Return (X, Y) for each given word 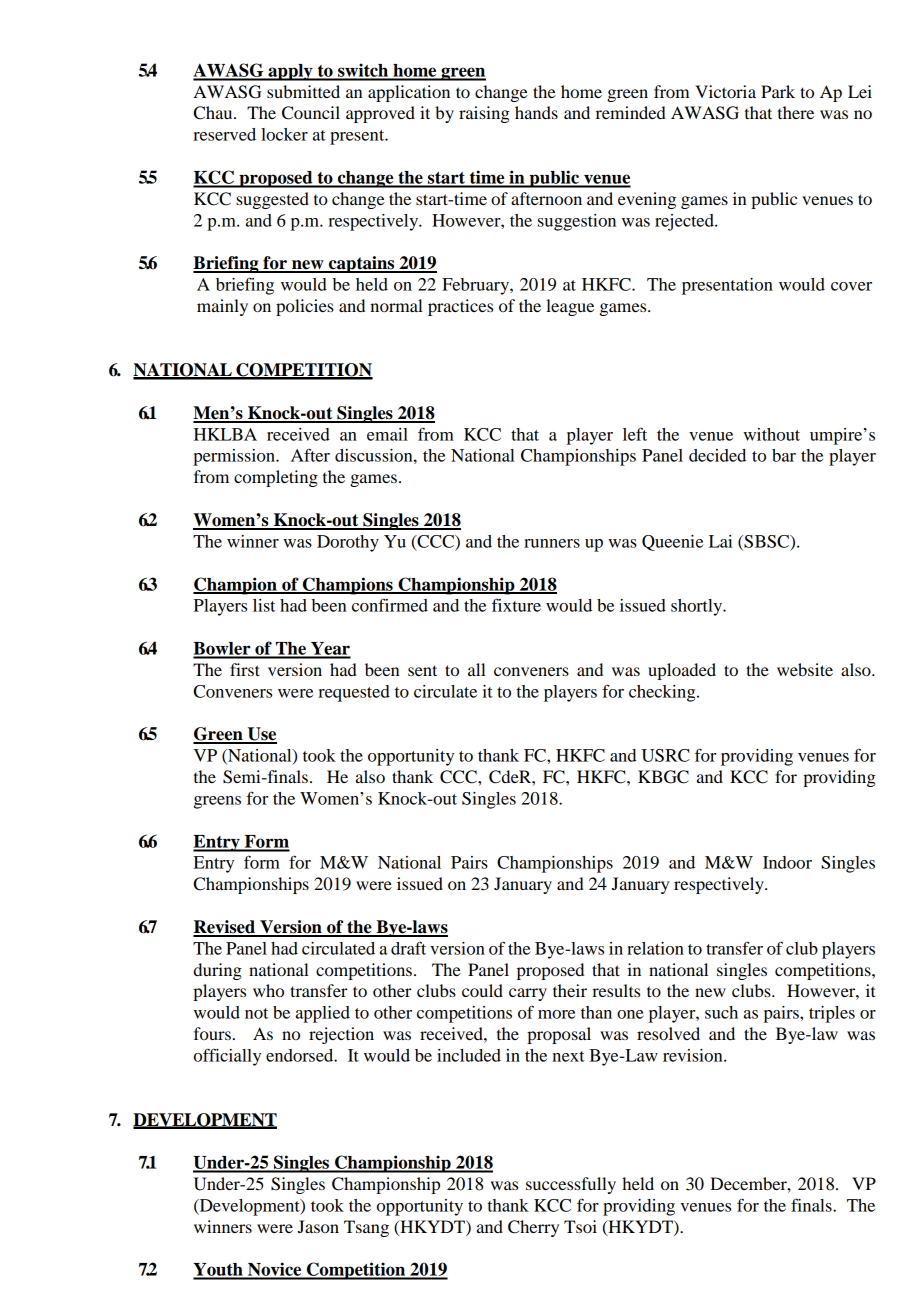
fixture (516, 605)
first (245, 669)
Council (311, 113)
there (796, 112)
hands (536, 112)
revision (694, 1055)
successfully (571, 1185)
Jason (318, 1226)
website (805, 669)
